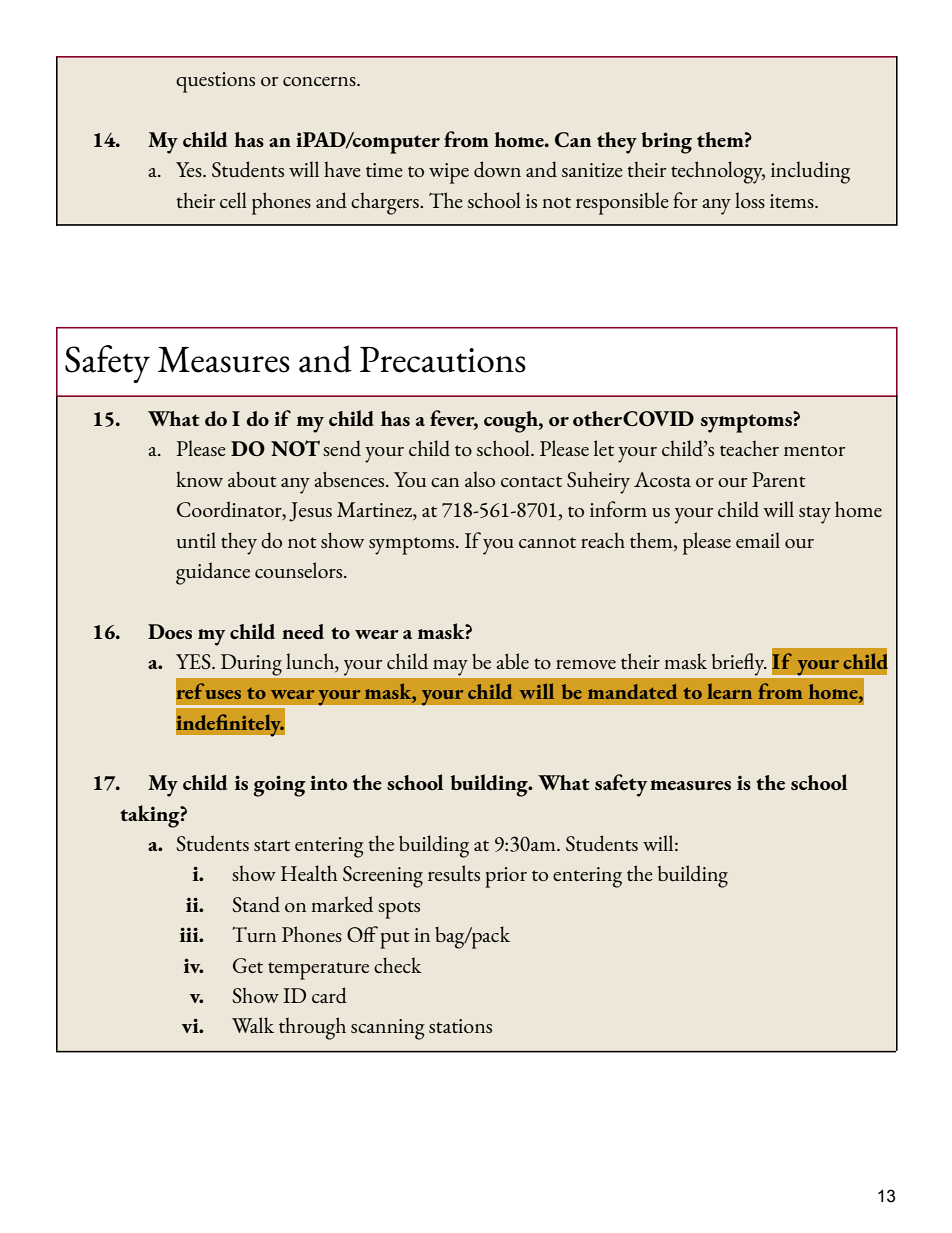 Image resolution: width=952 pixels, height=1233 pixels. Describe the element at coordinates (497, 169) in the screenshot. I see `down` at that location.
